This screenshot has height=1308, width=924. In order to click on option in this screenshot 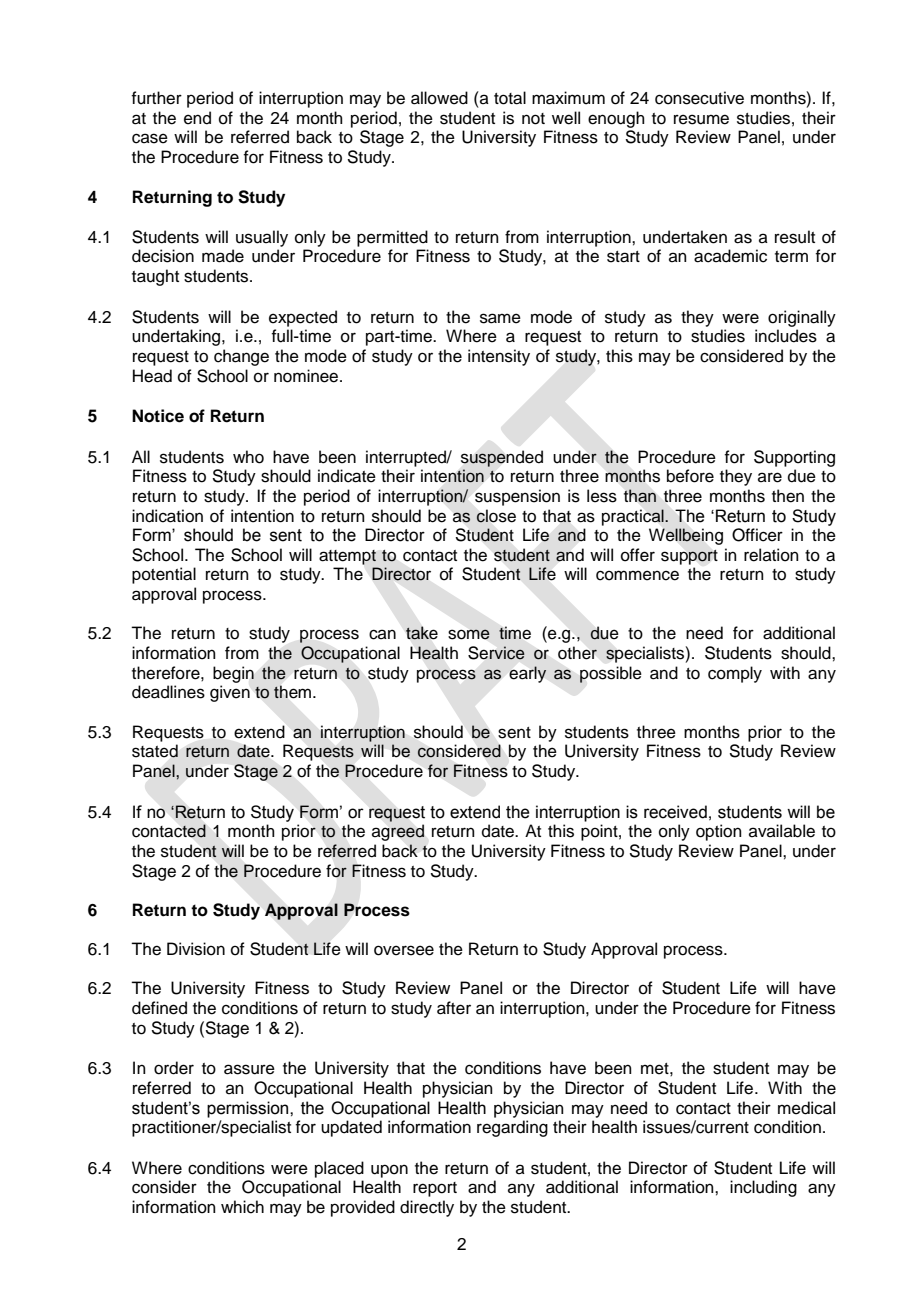, I will do `click(719, 832)`.
